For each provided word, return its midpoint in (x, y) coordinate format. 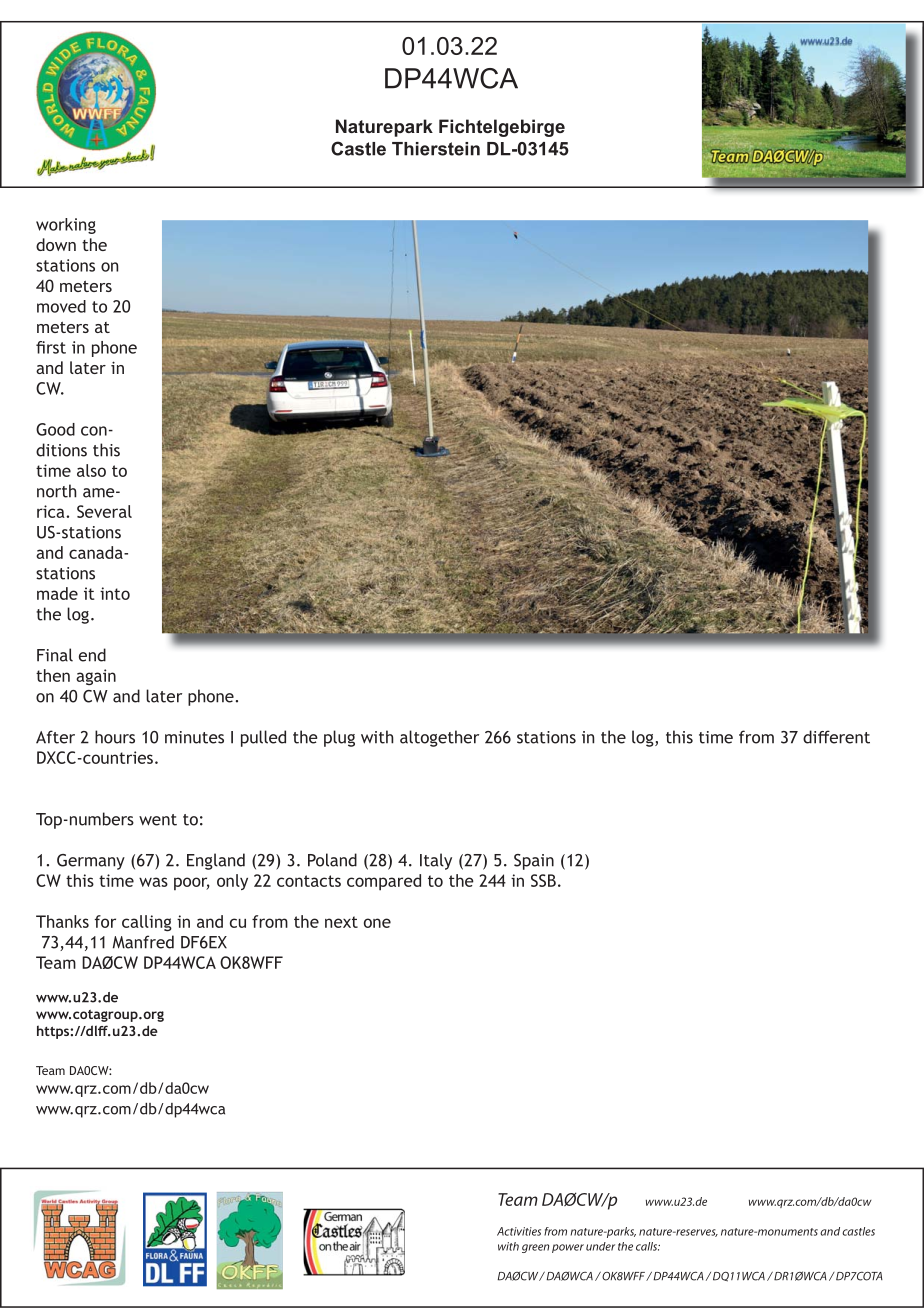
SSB (543, 880)
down (56, 244)
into (115, 593)
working (66, 226)
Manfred (143, 942)
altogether (439, 738)
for (105, 921)
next (341, 922)
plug (339, 738)
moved (61, 306)
